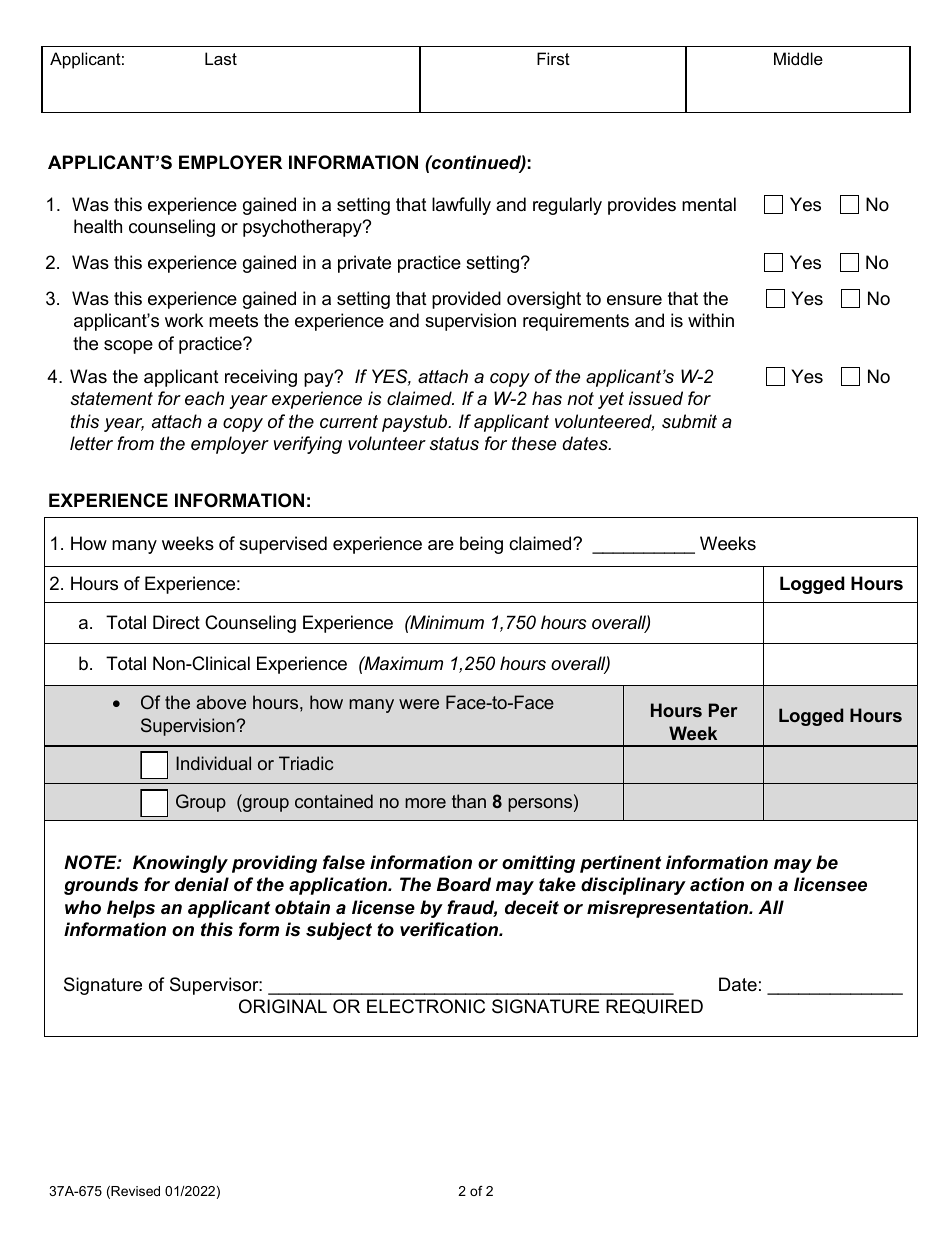 The width and height of the screenshot is (952, 1233). What do you see at coordinates (426, 1006) in the screenshot?
I see `ELECTRONIC` at bounding box center [426, 1006].
